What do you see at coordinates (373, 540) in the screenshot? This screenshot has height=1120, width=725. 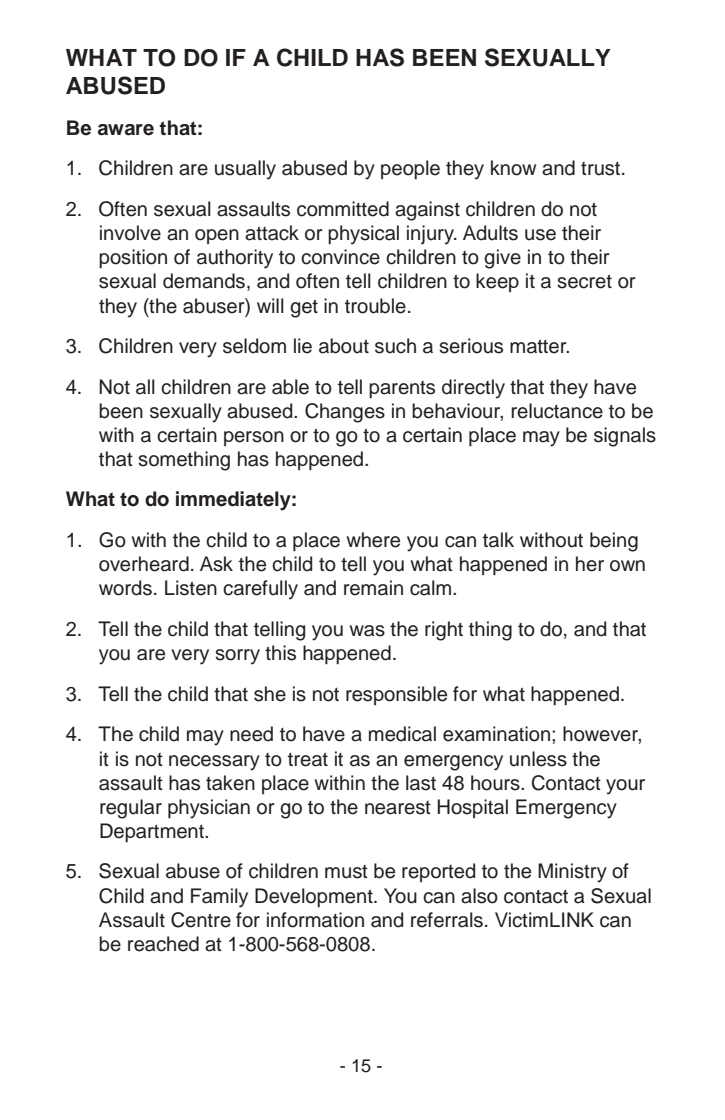 I see `where` at bounding box center [373, 540].
